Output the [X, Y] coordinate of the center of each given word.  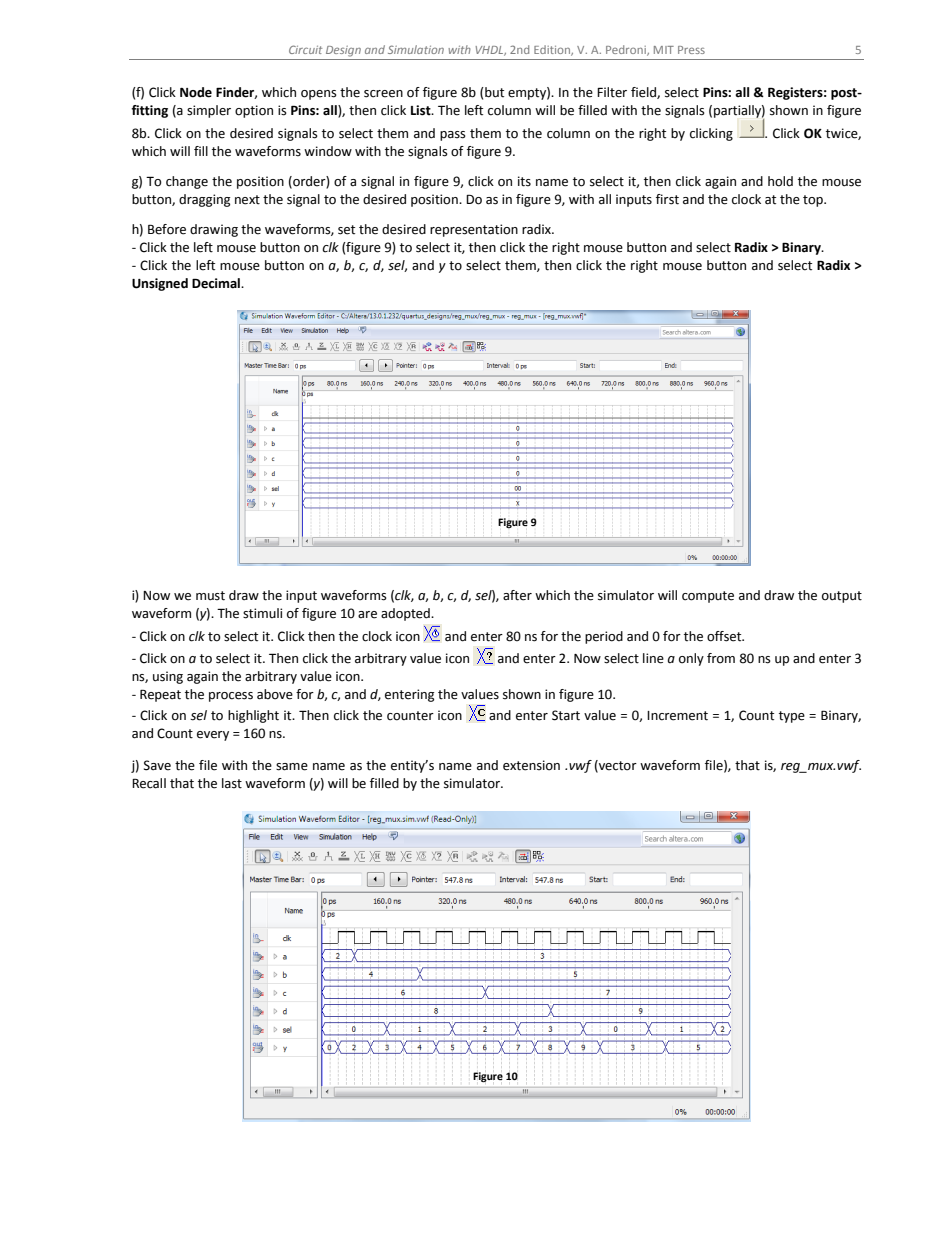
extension [531, 765]
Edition [553, 50]
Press [691, 50]
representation [474, 230]
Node [196, 92]
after [517, 595]
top [814, 201]
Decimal [217, 283]
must [210, 596]
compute [708, 597]
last [232, 783]
